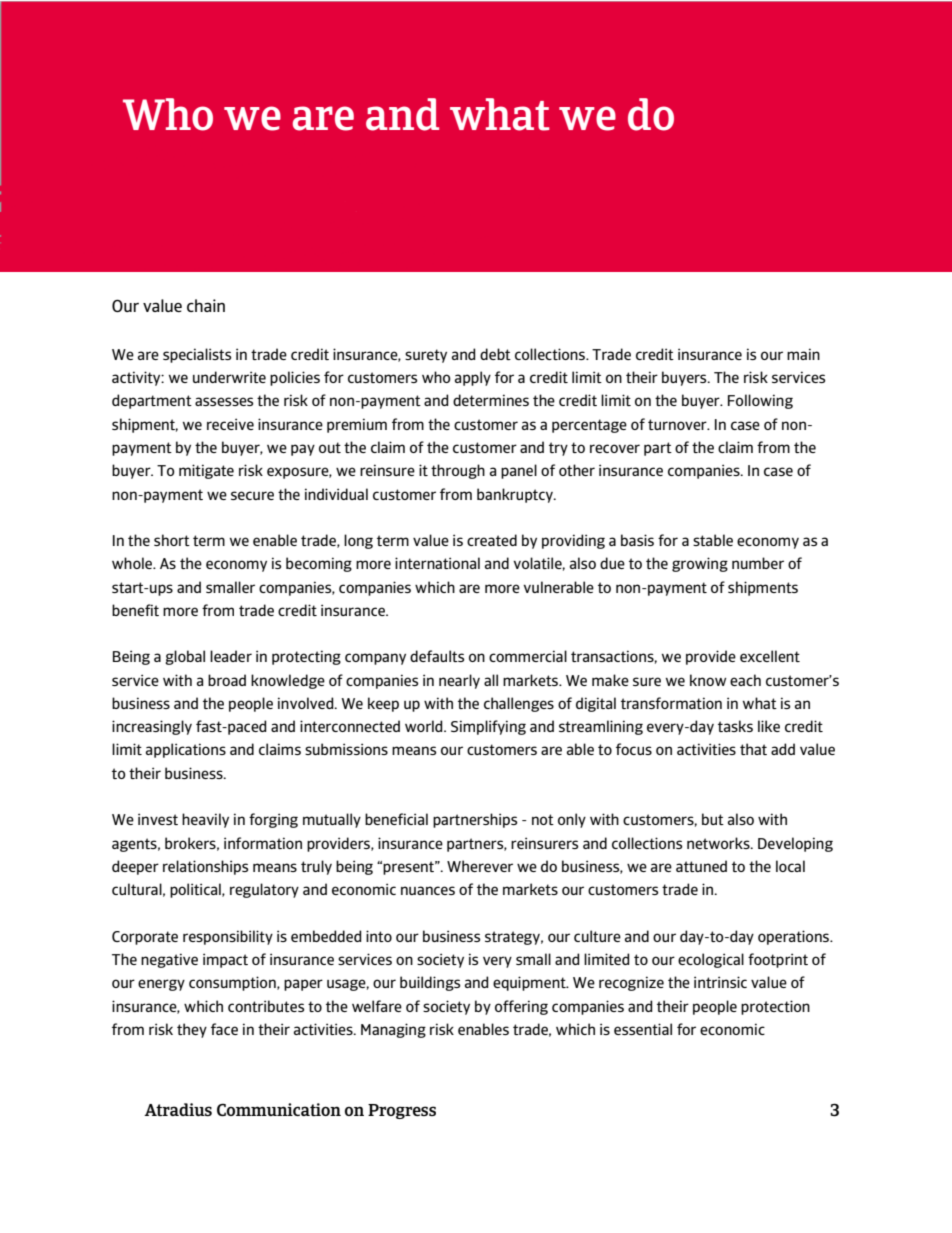  Describe the element at coordinates (402, 1111) in the screenshot. I see `Progress` at that location.
